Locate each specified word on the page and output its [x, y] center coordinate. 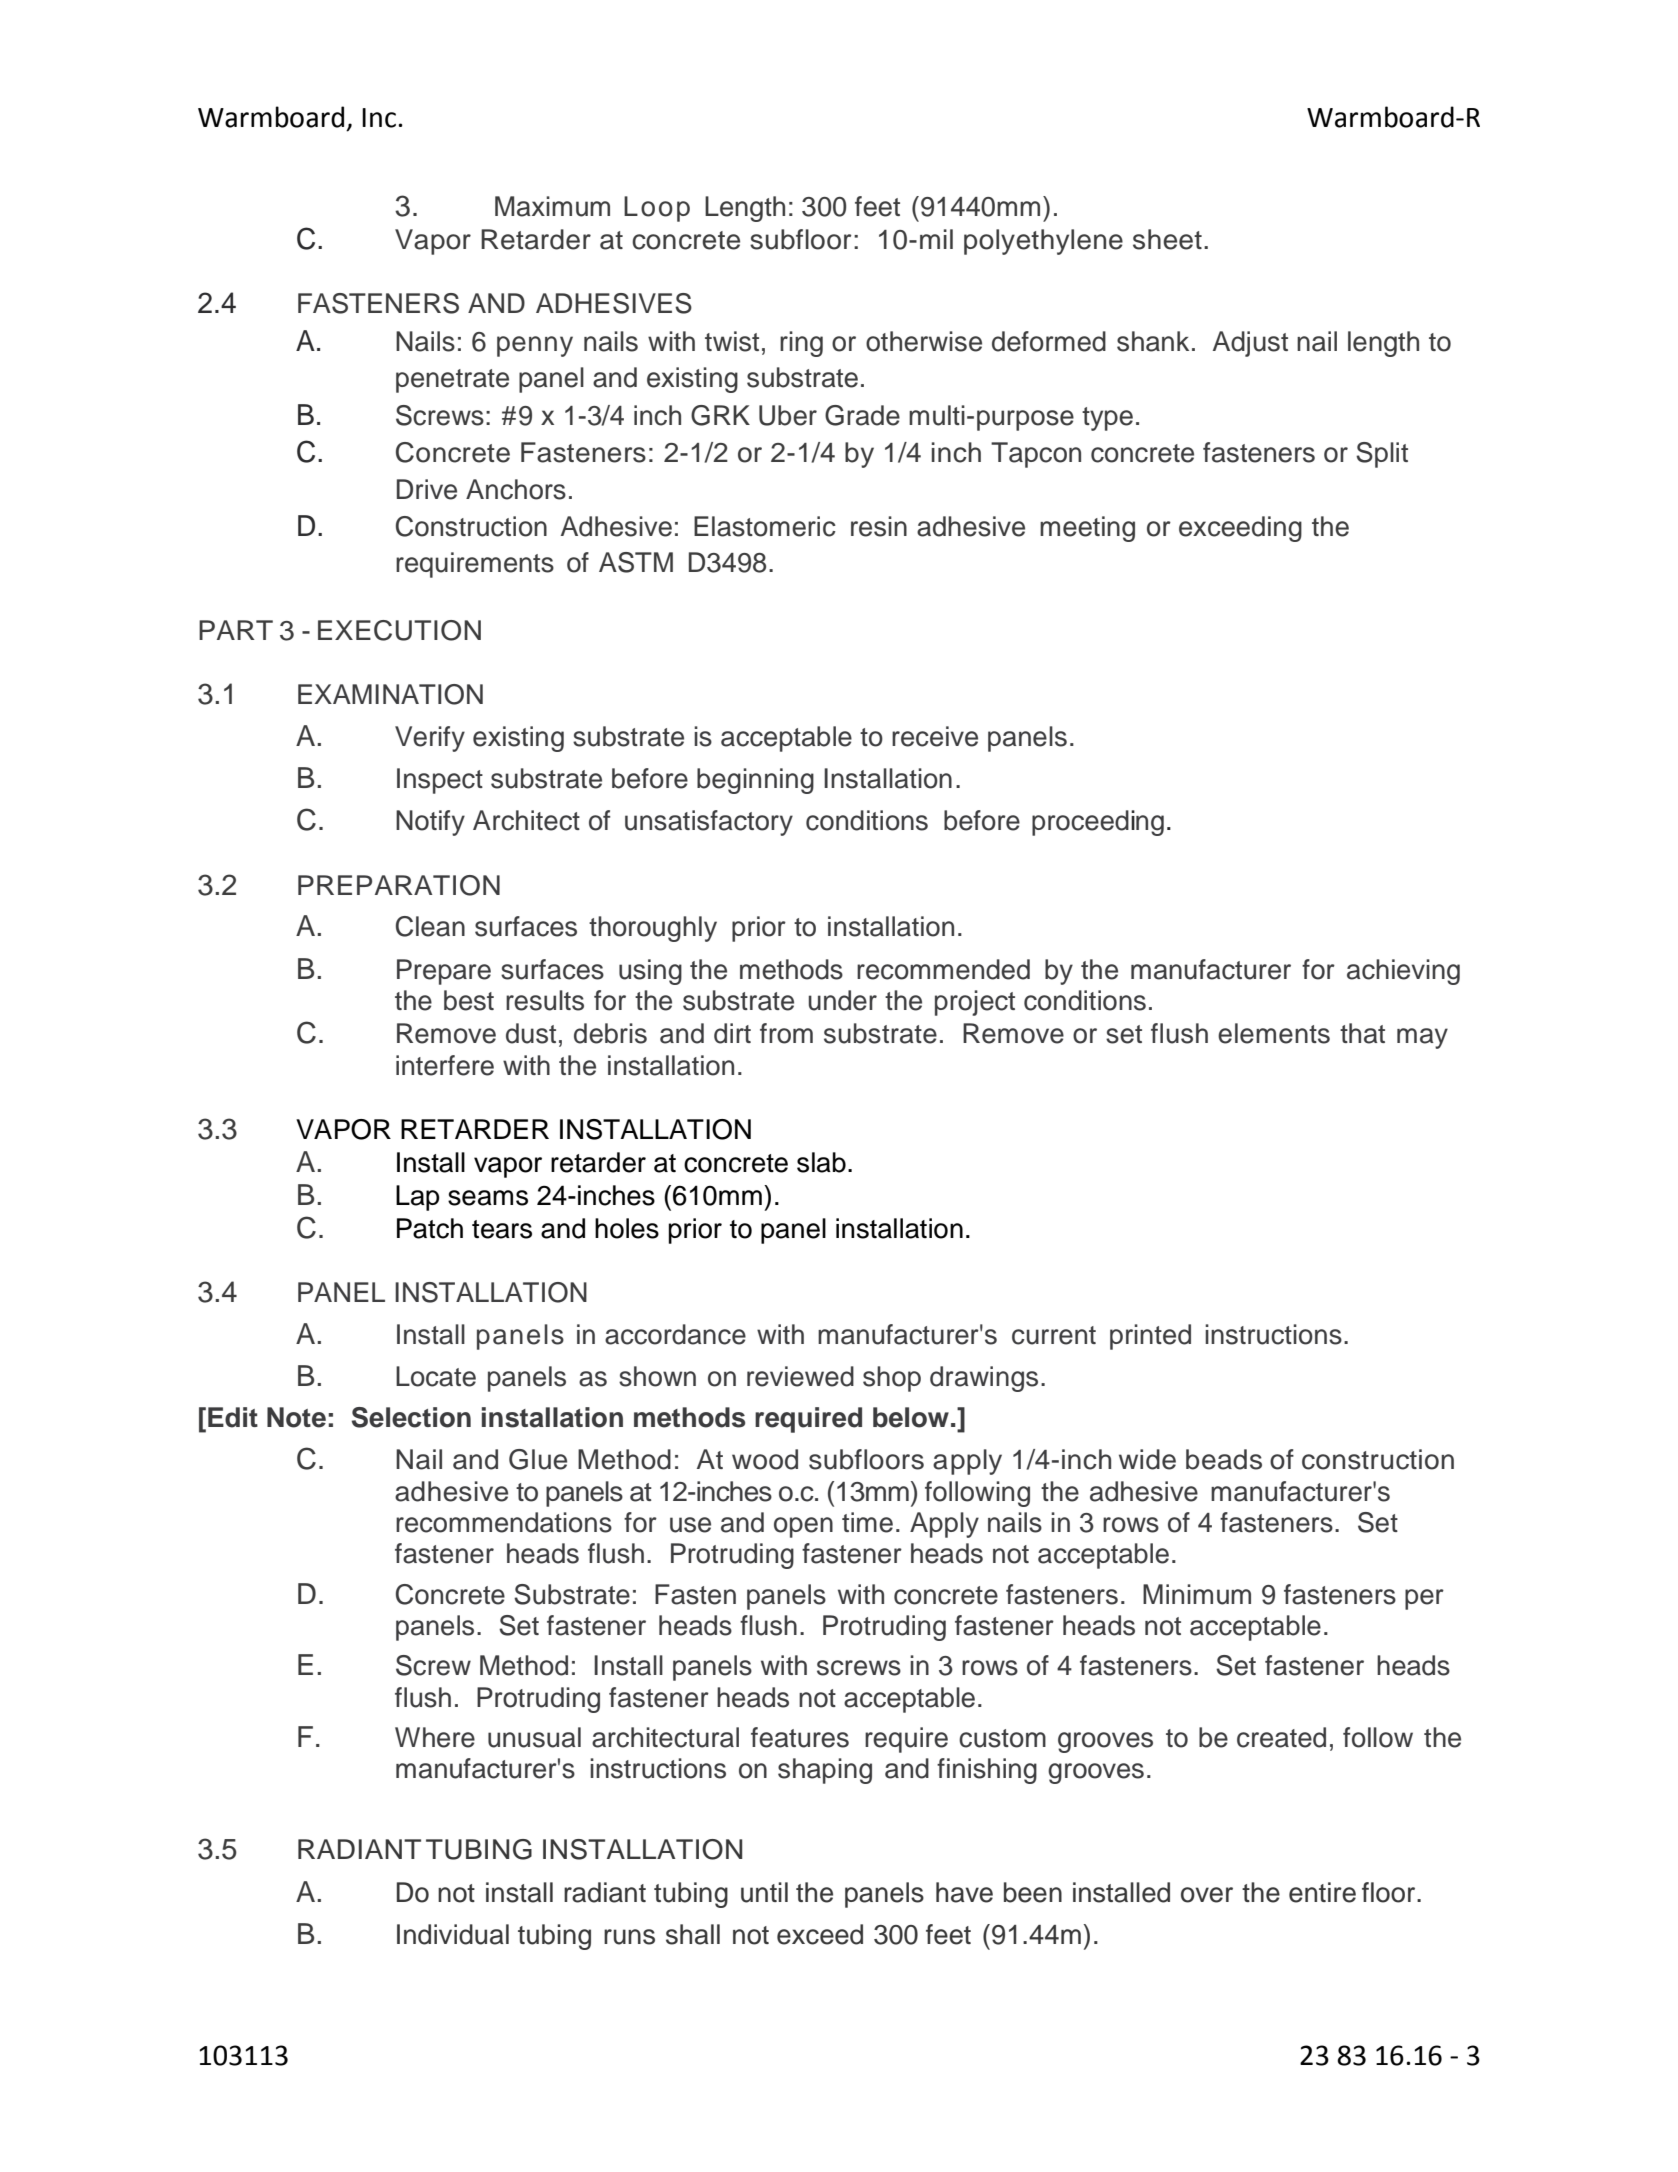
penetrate [452, 381]
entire [1322, 1892]
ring [801, 344]
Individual [453, 1934]
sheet [1167, 239]
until [764, 1892]
